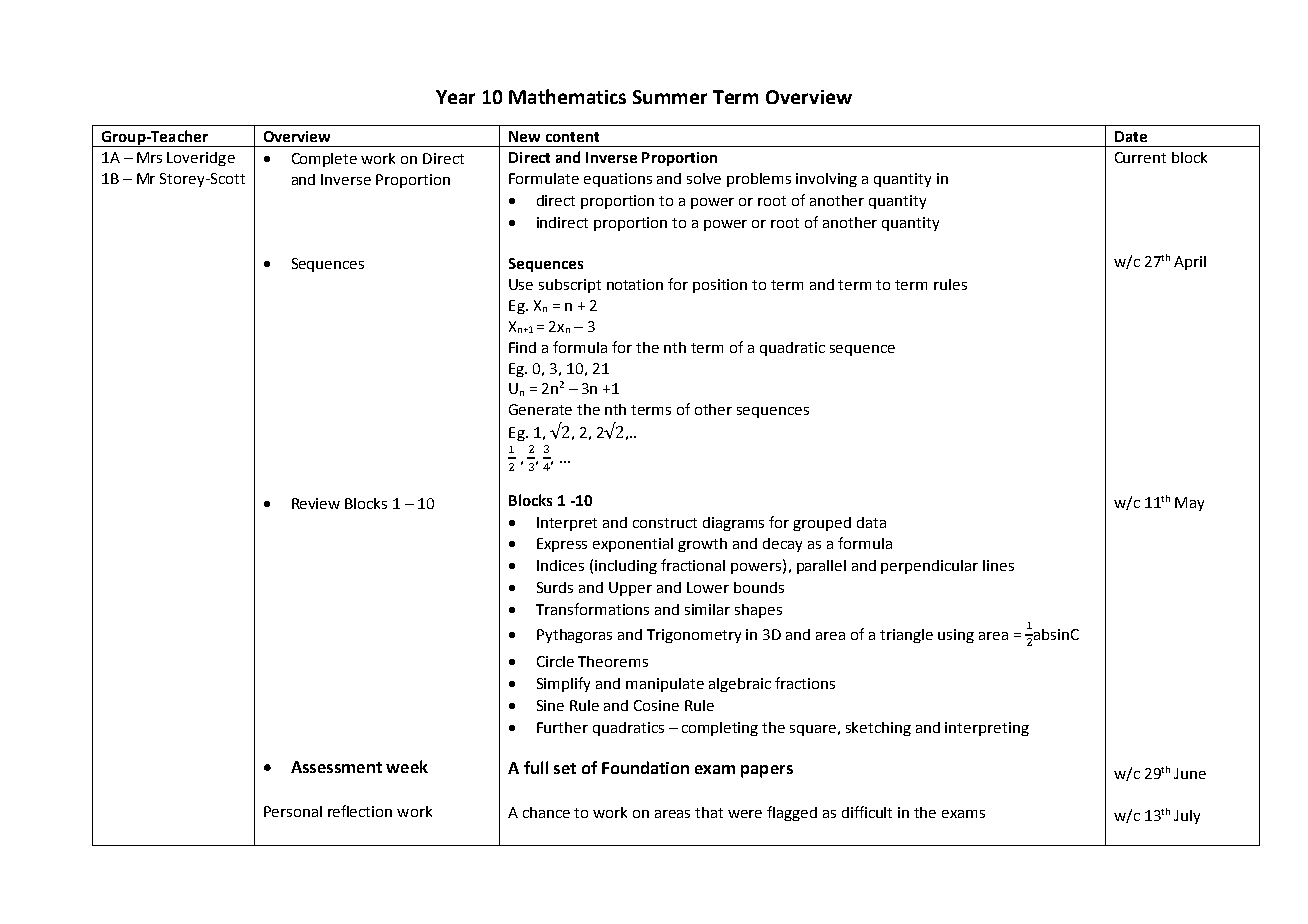  Describe the element at coordinates (1131, 136) in the screenshot. I see `Date` at that location.
